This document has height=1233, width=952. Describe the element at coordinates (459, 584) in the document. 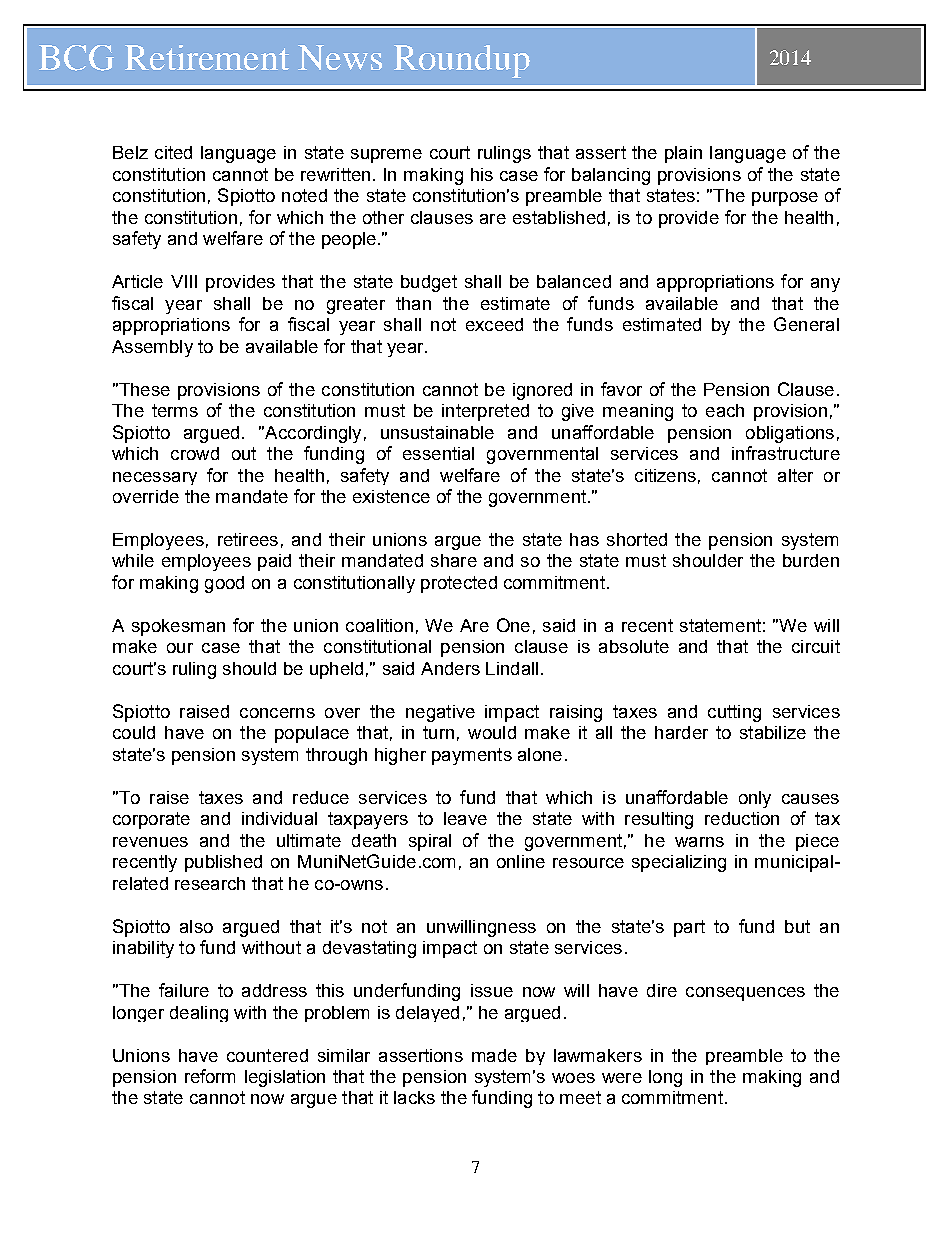

I see `protected` at that location.
